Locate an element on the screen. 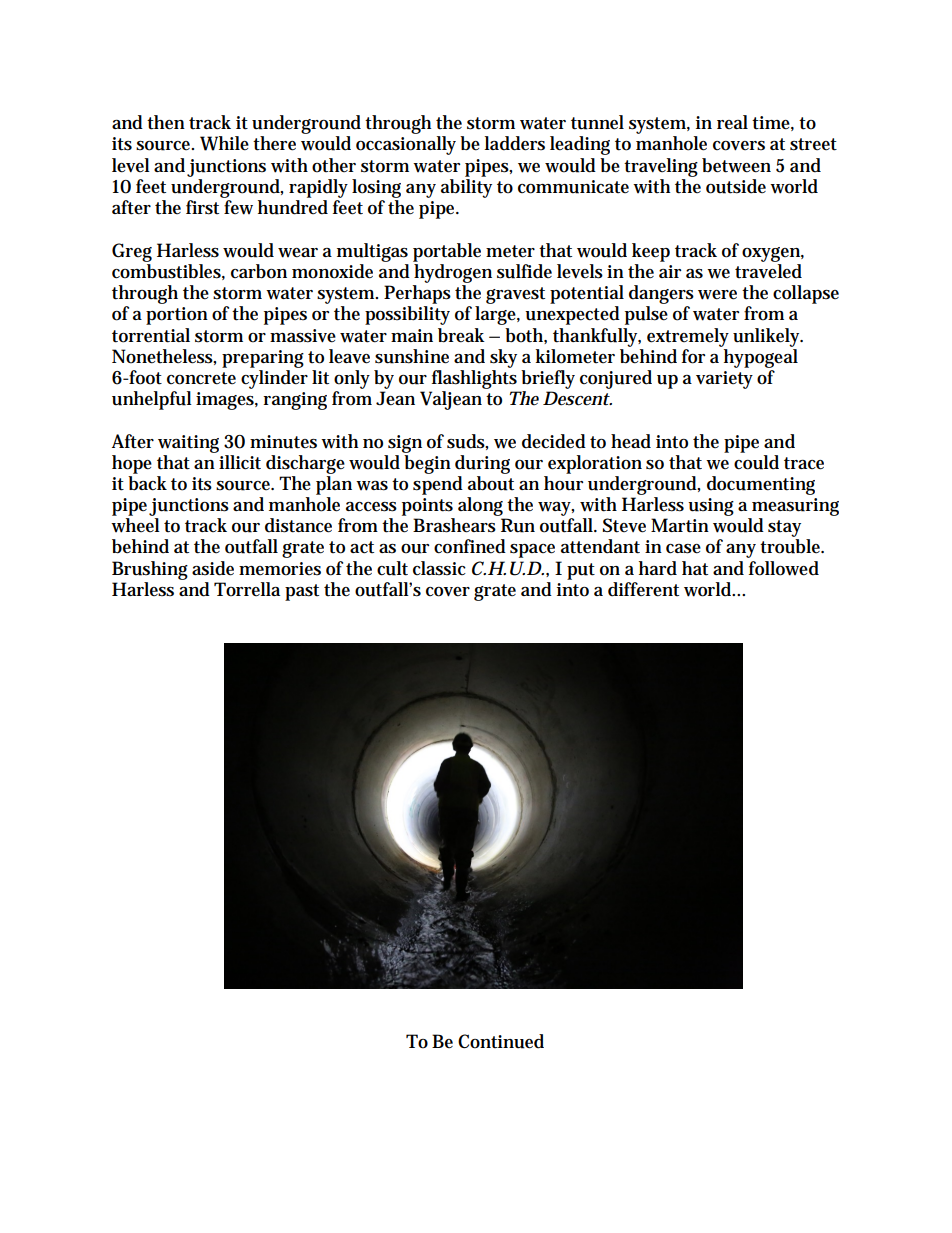 This screenshot has width=952, height=1233. concrete is located at coordinates (201, 378).
